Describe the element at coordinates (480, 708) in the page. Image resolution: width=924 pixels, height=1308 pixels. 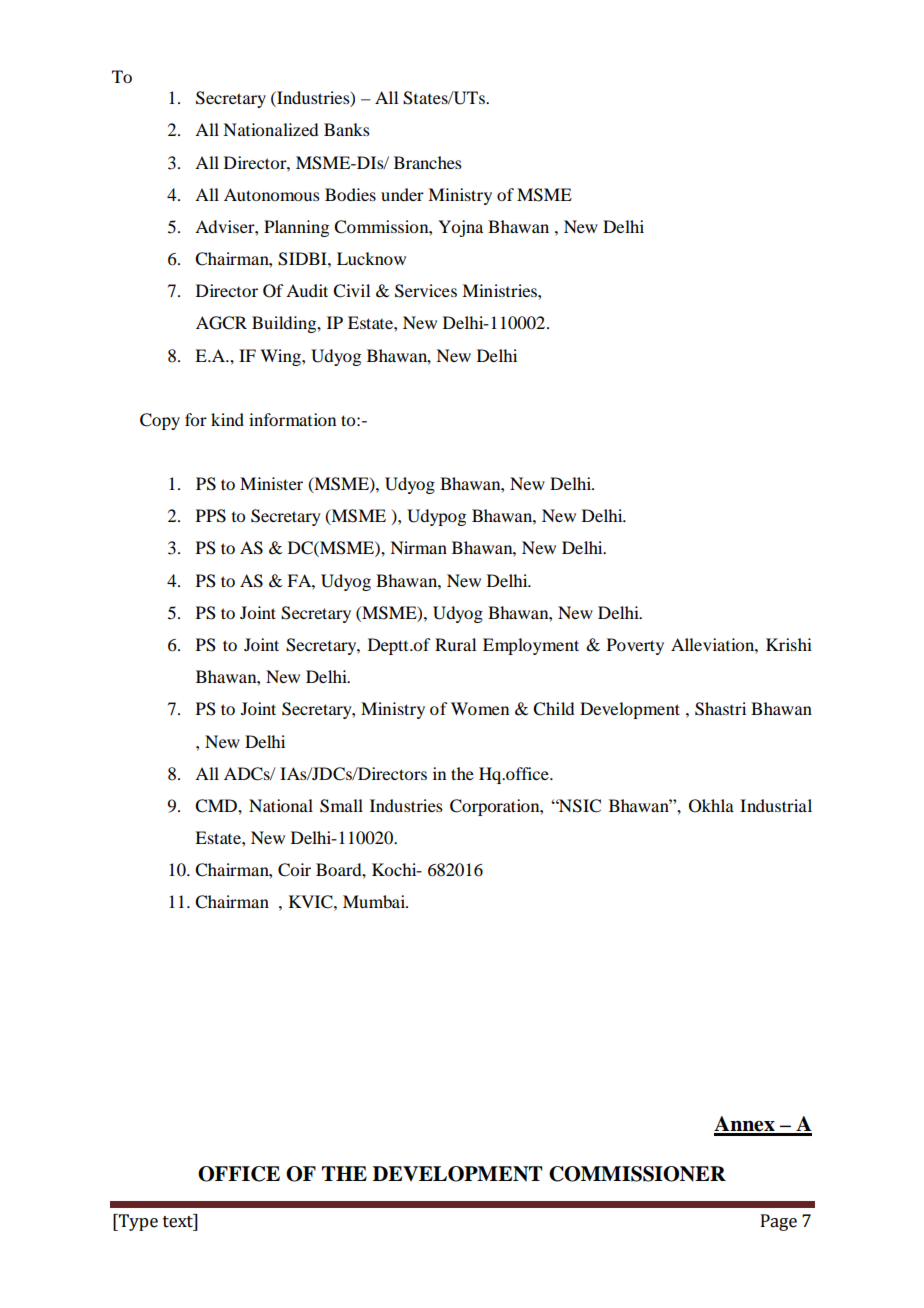
I see `Women` at that location.
